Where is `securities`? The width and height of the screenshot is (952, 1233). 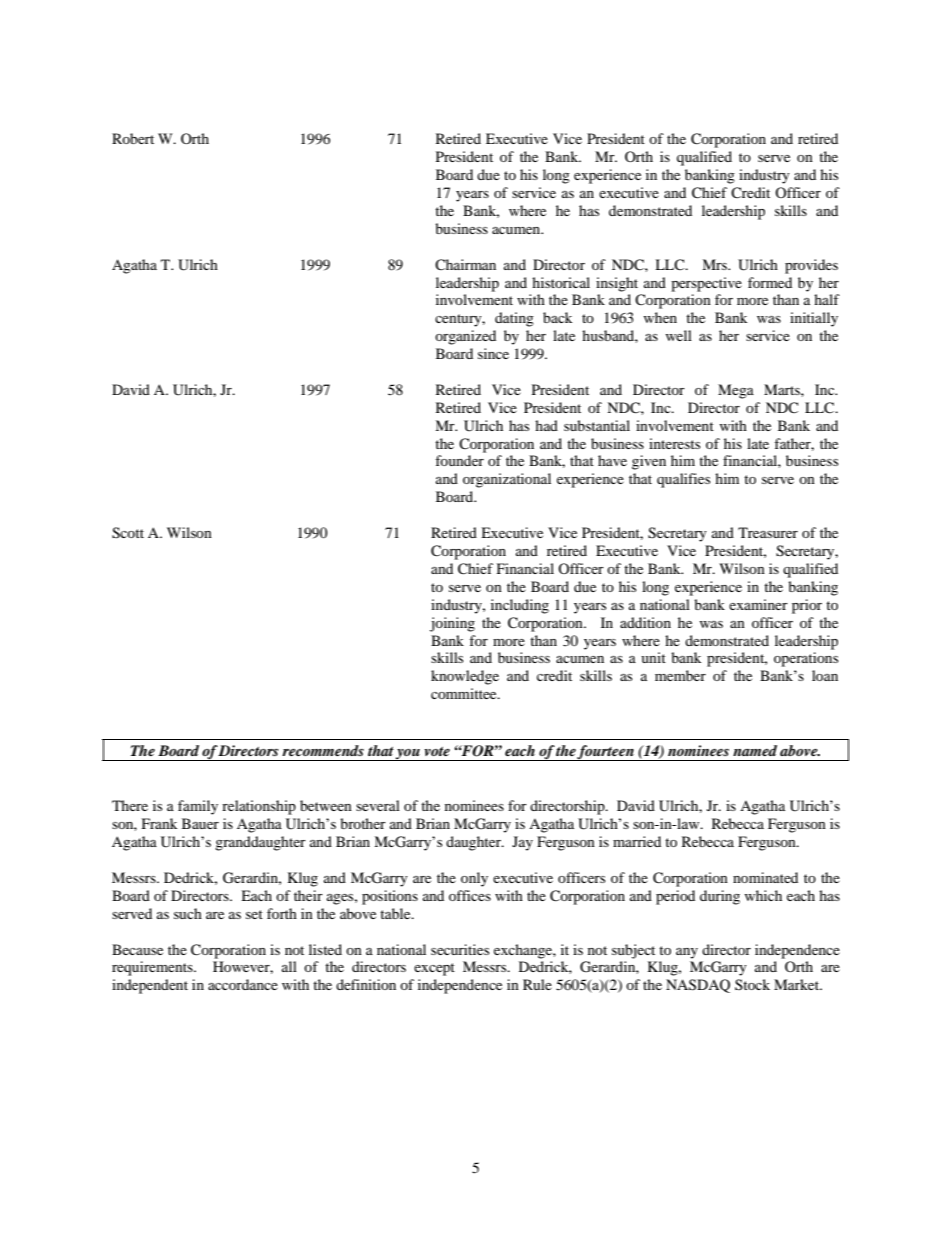 securities is located at coordinates (460, 949).
